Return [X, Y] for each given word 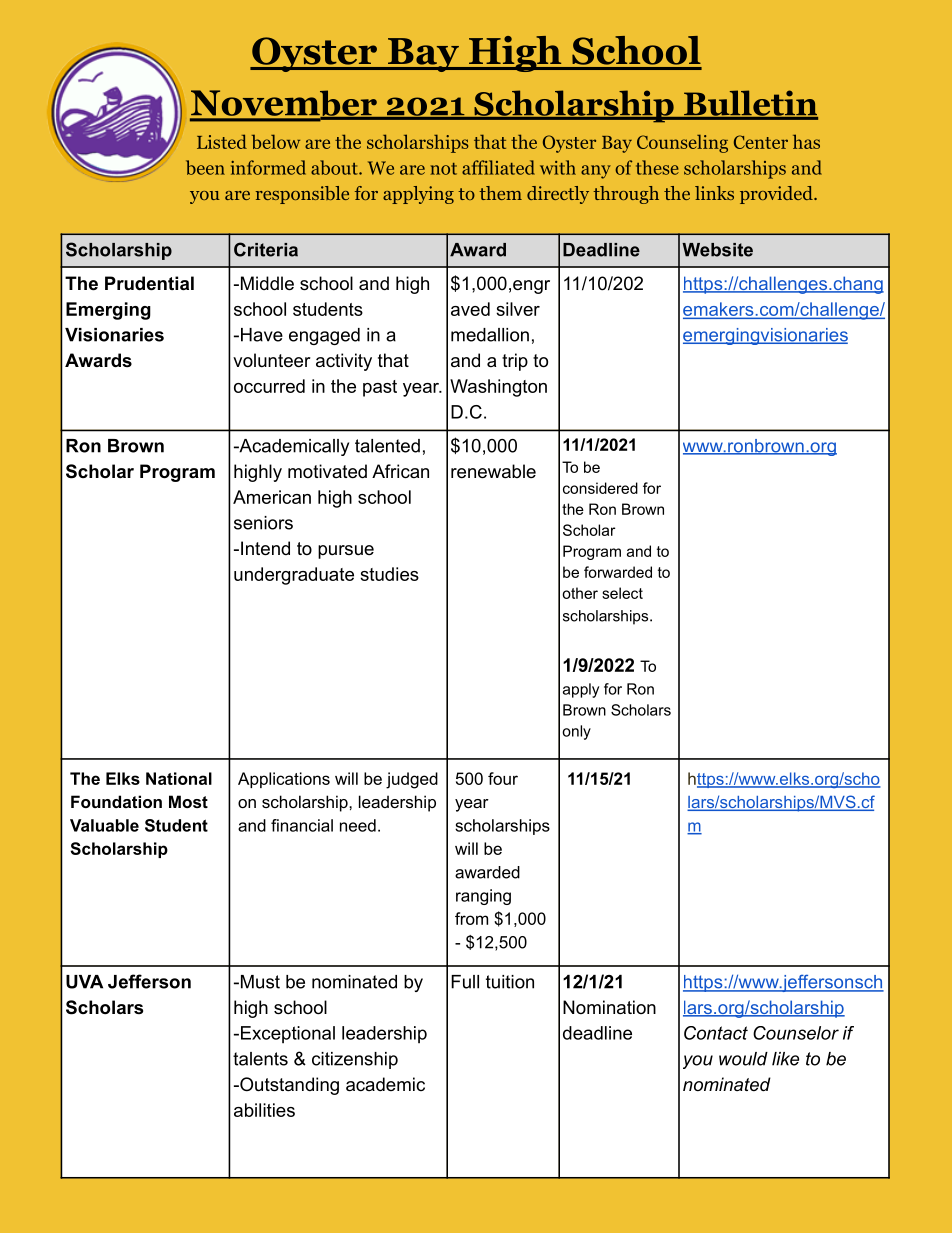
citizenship [355, 1060]
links [714, 193]
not [444, 169]
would [743, 1059]
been [205, 167]
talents [260, 1059]
